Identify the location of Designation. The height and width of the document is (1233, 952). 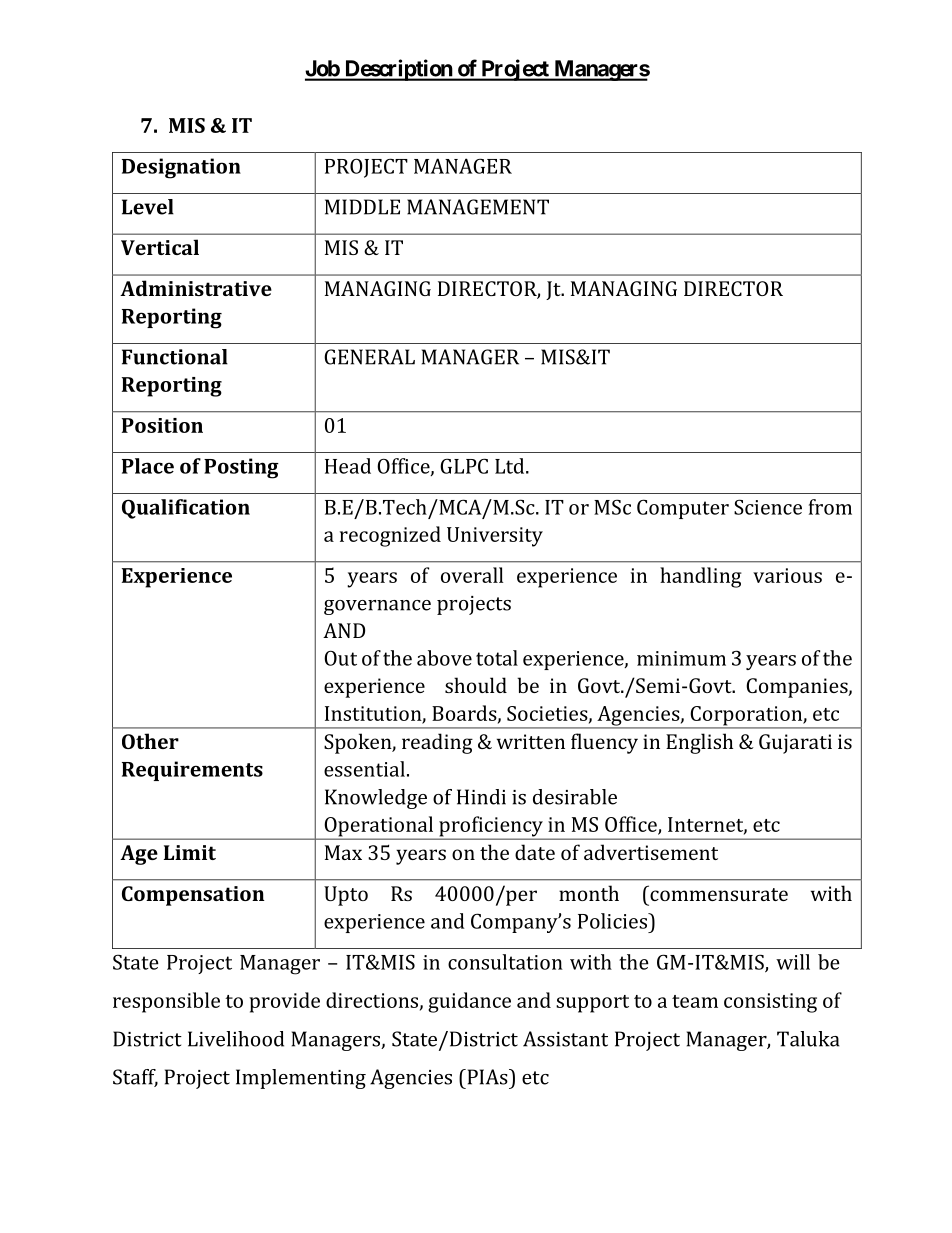
(181, 168).
